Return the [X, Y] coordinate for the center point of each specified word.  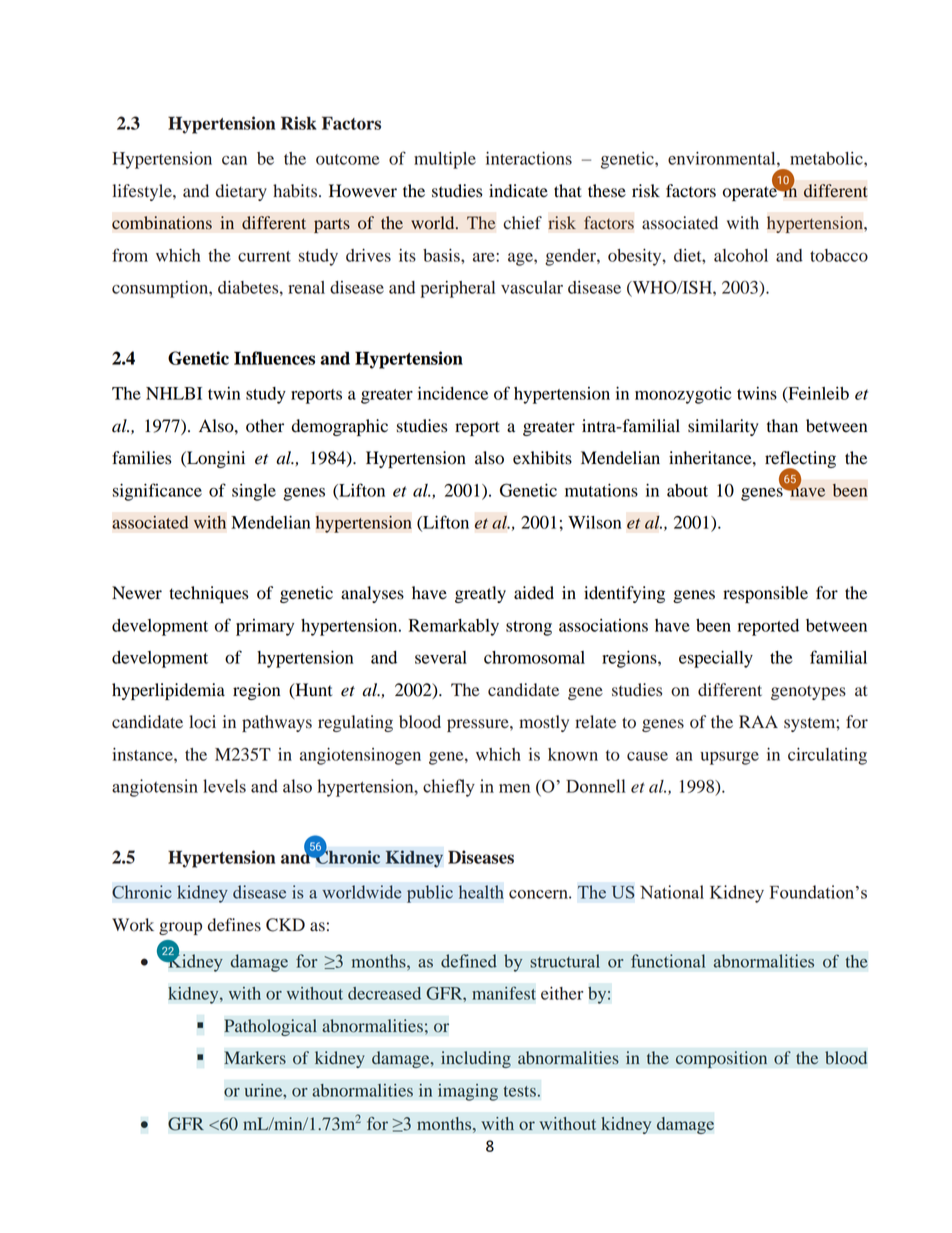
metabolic [827, 158]
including [476, 1059]
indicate [518, 191]
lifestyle [143, 192]
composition [721, 1059]
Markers [255, 1058]
